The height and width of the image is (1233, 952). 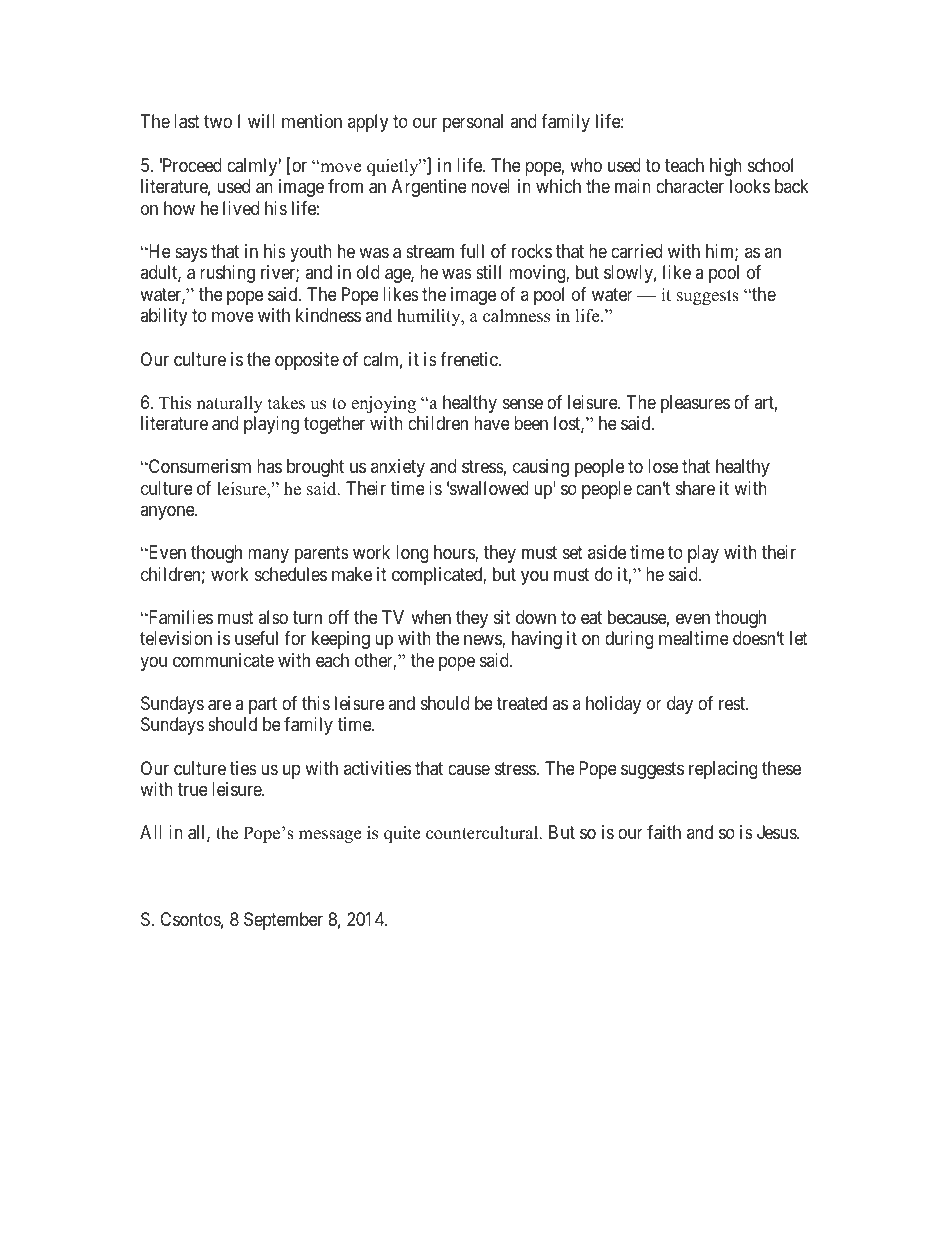 I want to click on part, so click(x=263, y=705).
